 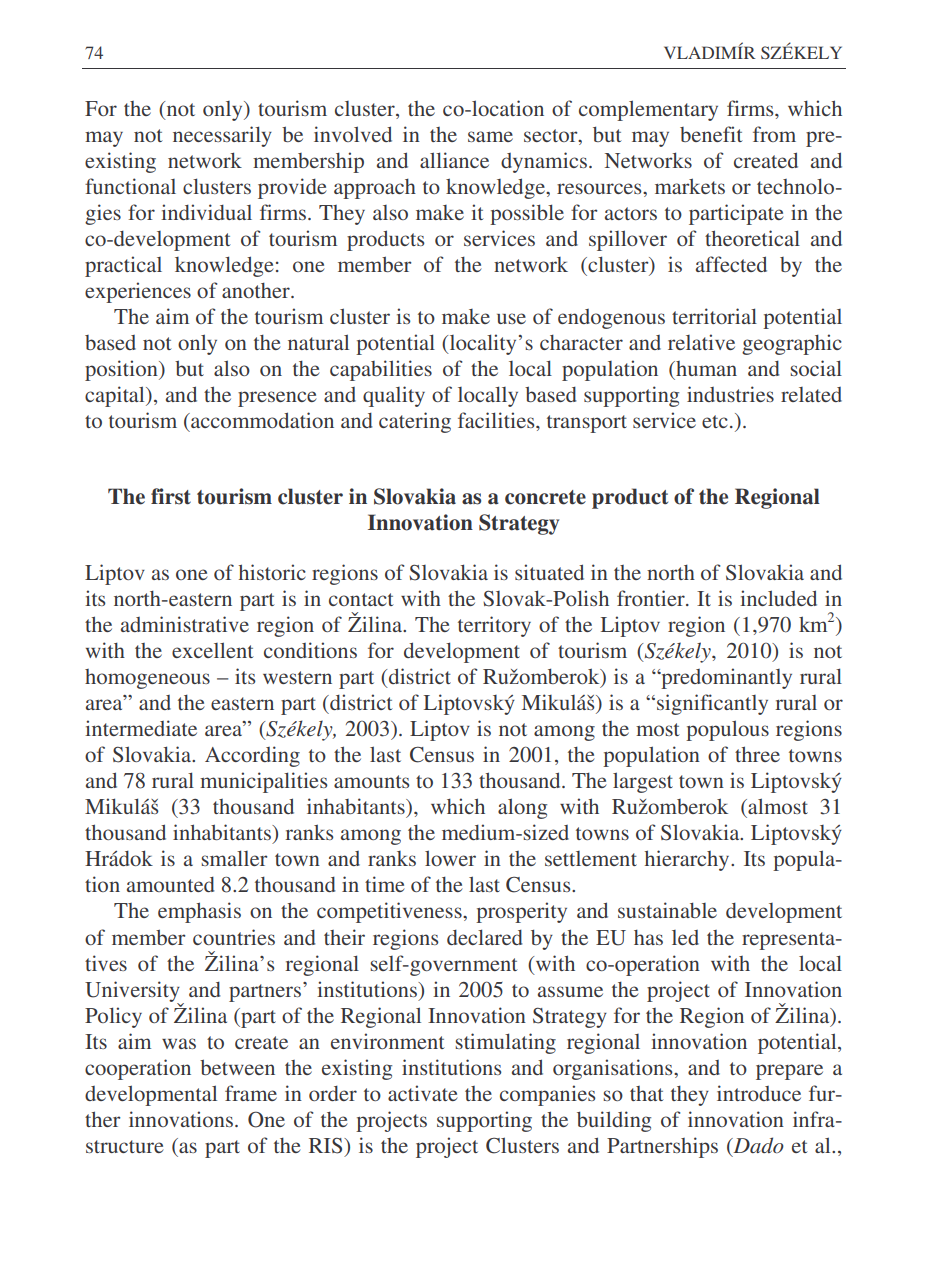 What do you see at coordinates (688, 860) in the page?
I see `hierarchy` at bounding box center [688, 860].
